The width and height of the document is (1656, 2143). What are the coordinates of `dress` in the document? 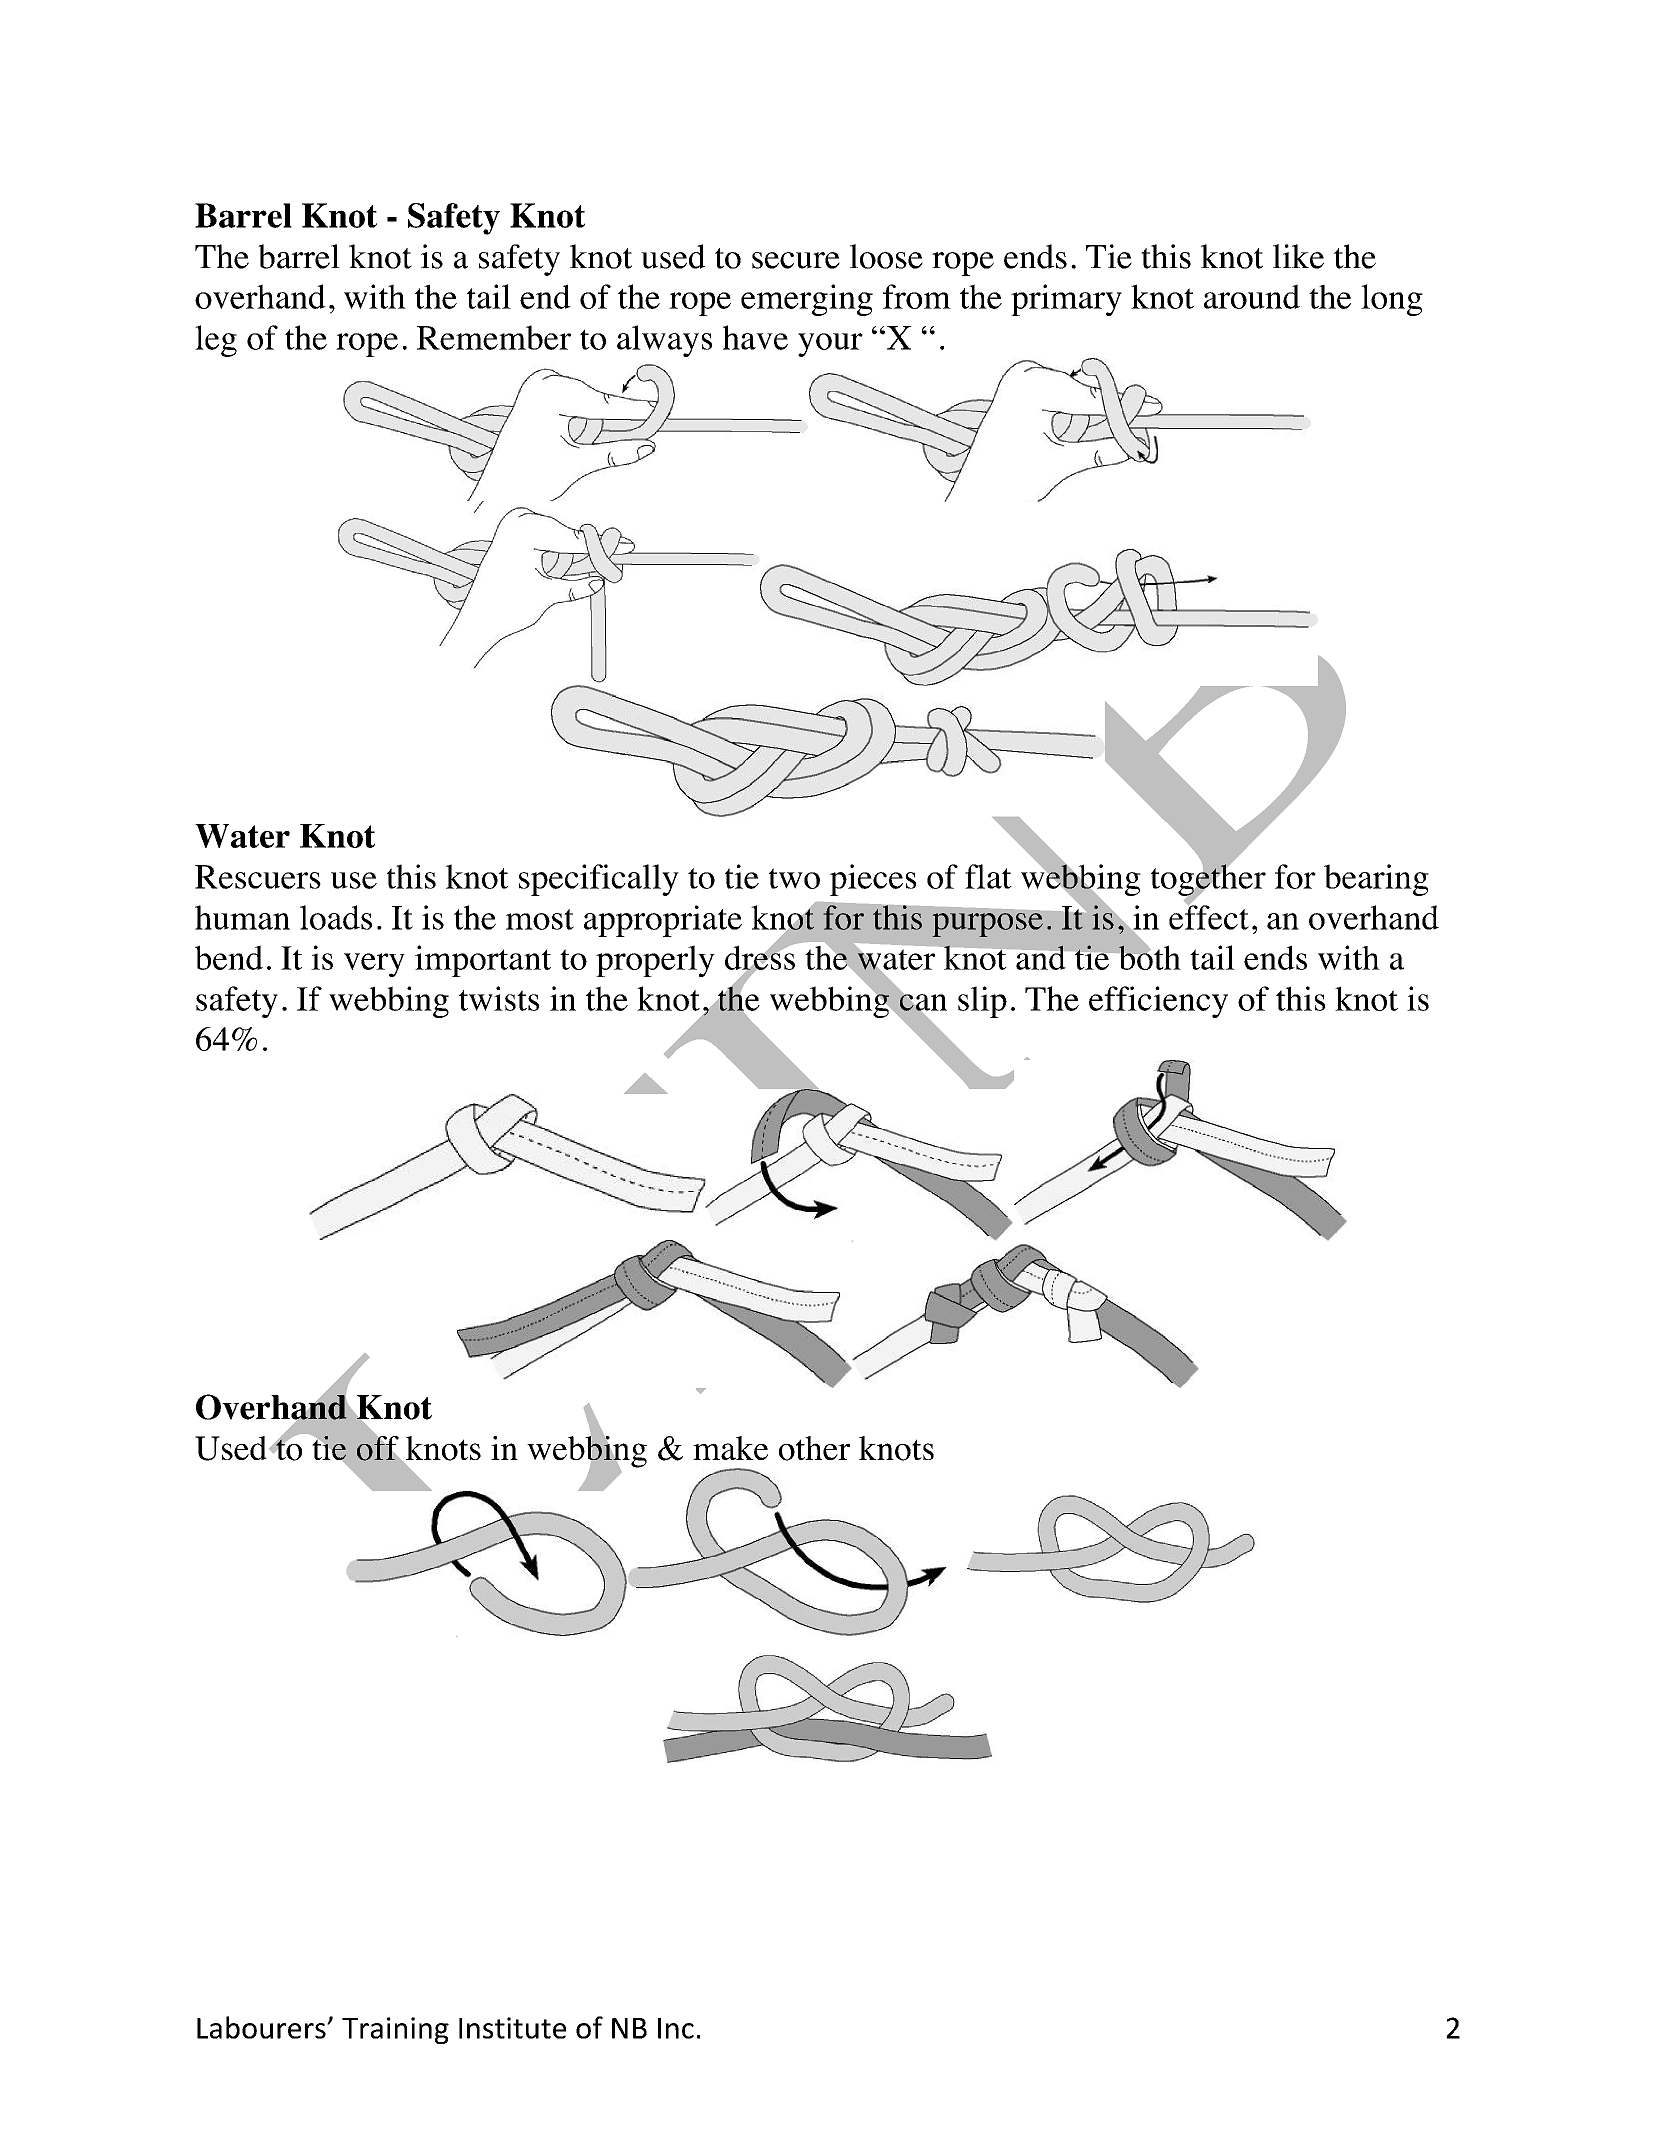 It's located at (761, 957).
